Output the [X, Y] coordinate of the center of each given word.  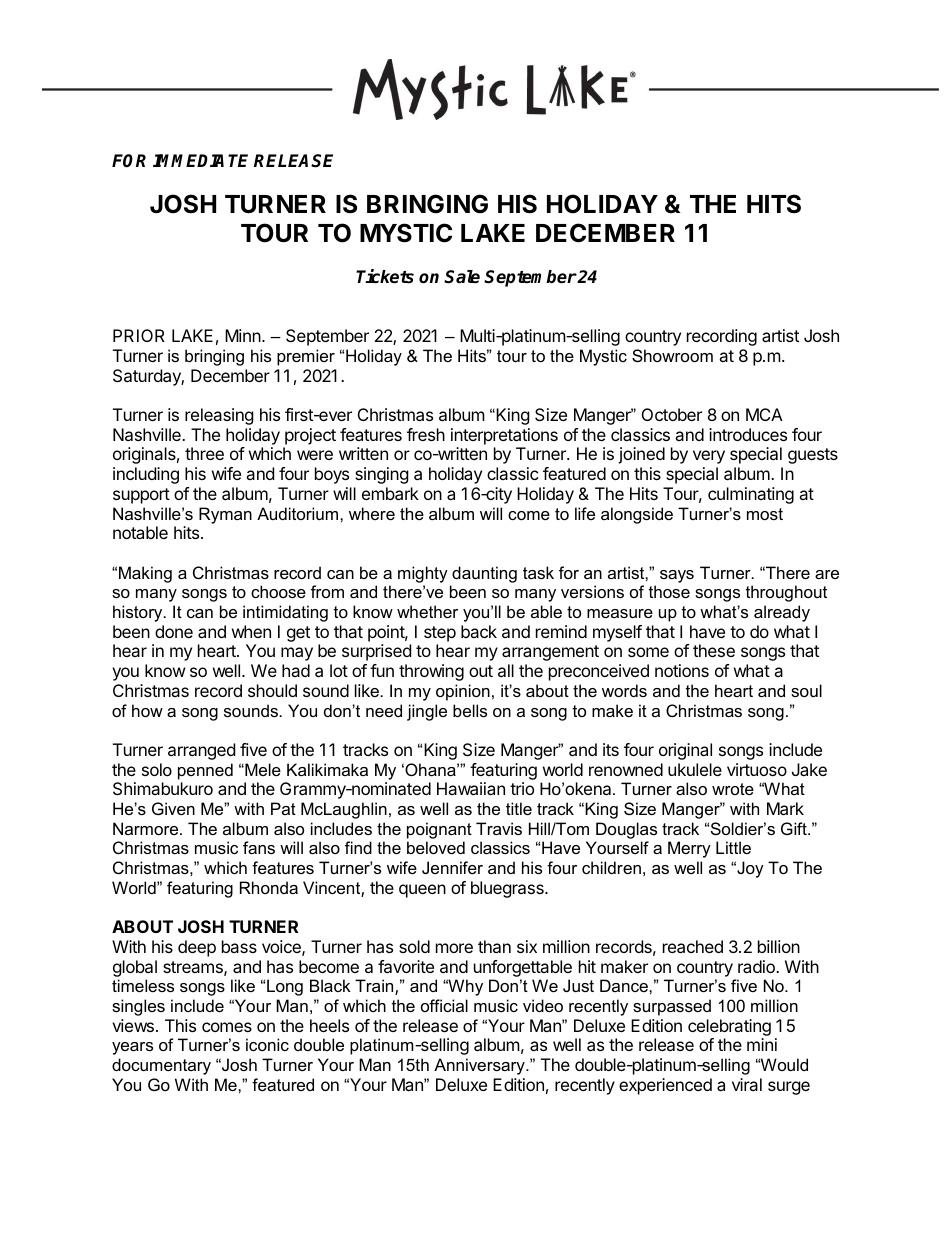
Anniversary [480, 1066]
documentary [161, 1066]
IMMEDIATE [200, 160]
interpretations [504, 436]
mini [762, 1044]
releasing [219, 416]
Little [733, 847]
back [479, 631]
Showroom [672, 355]
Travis [499, 828]
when [251, 631]
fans [259, 847]
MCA [764, 414]
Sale [462, 277]
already [782, 613]
